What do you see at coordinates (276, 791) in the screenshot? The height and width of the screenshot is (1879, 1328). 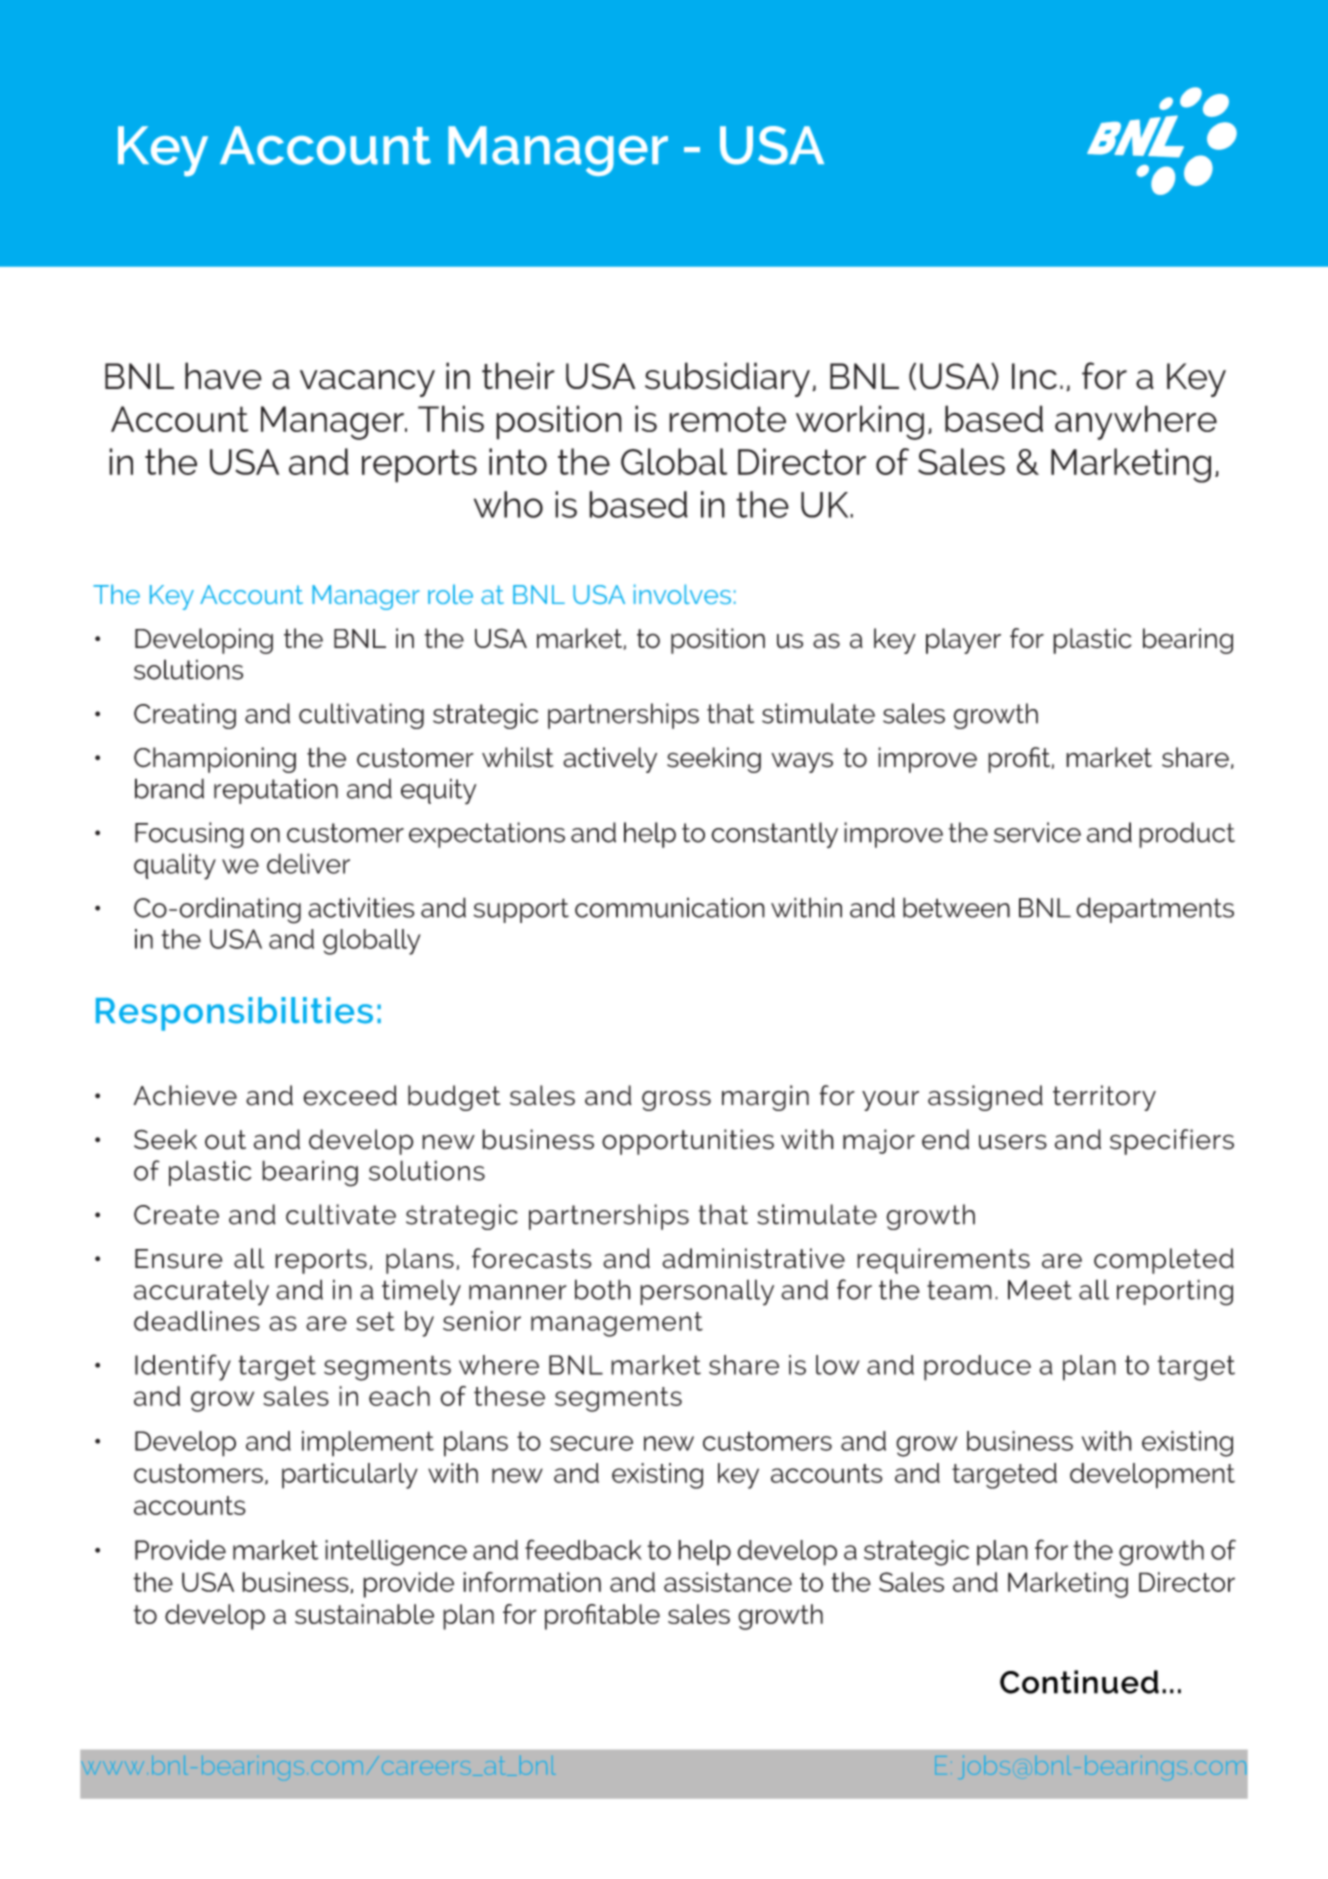 I see `reputation` at bounding box center [276, 791].
